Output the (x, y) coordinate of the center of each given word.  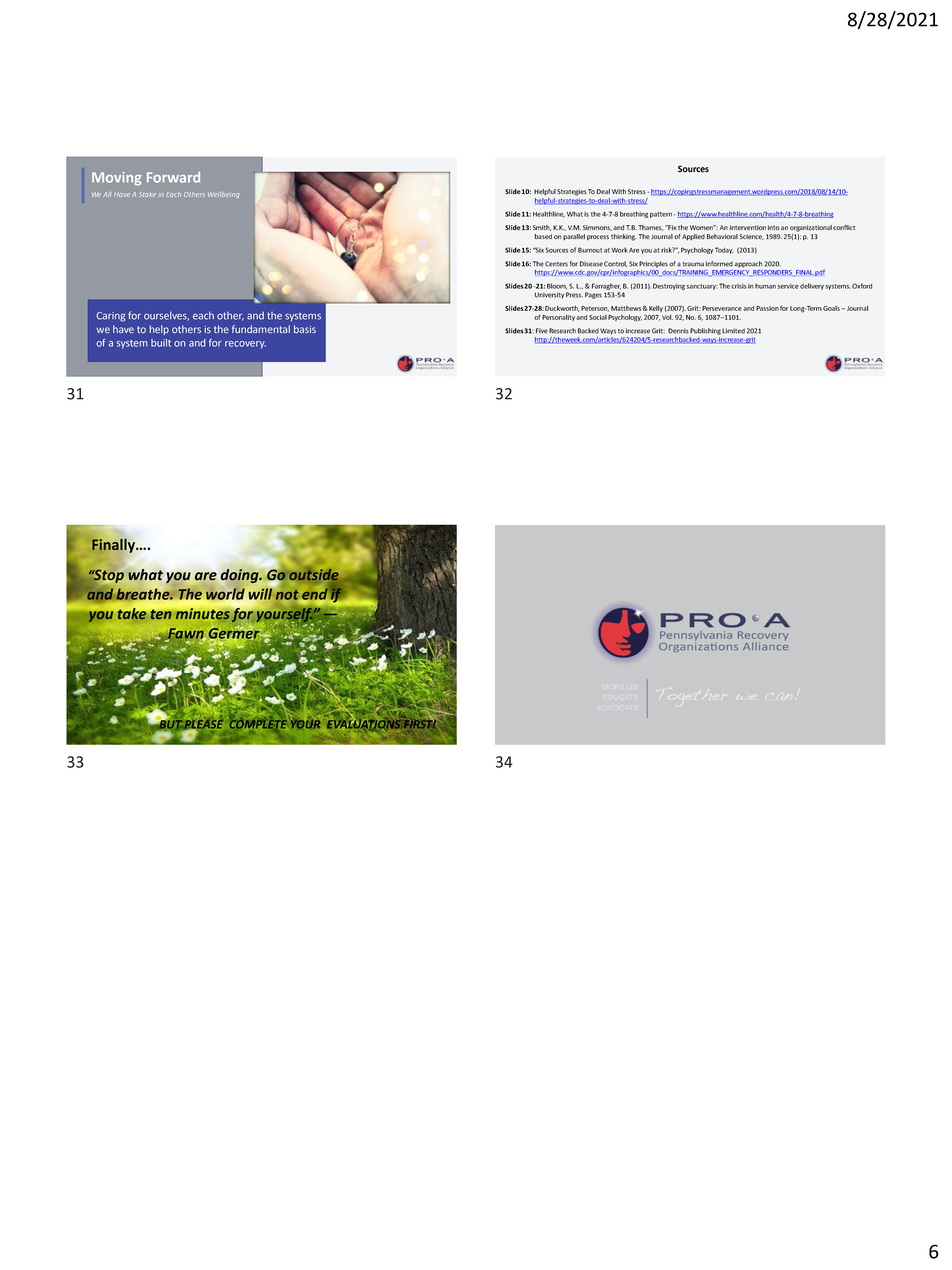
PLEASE (203, 725)
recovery (245, 345)
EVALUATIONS (364, 724)
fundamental (261, 329)
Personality (559, 318)
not (288, 596)
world (225, 594)
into (773, 227)
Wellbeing (224, 195)
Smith (542, 228)
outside (314, 576)
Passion (767, 308)
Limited (733, 331)
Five (542, 331)
